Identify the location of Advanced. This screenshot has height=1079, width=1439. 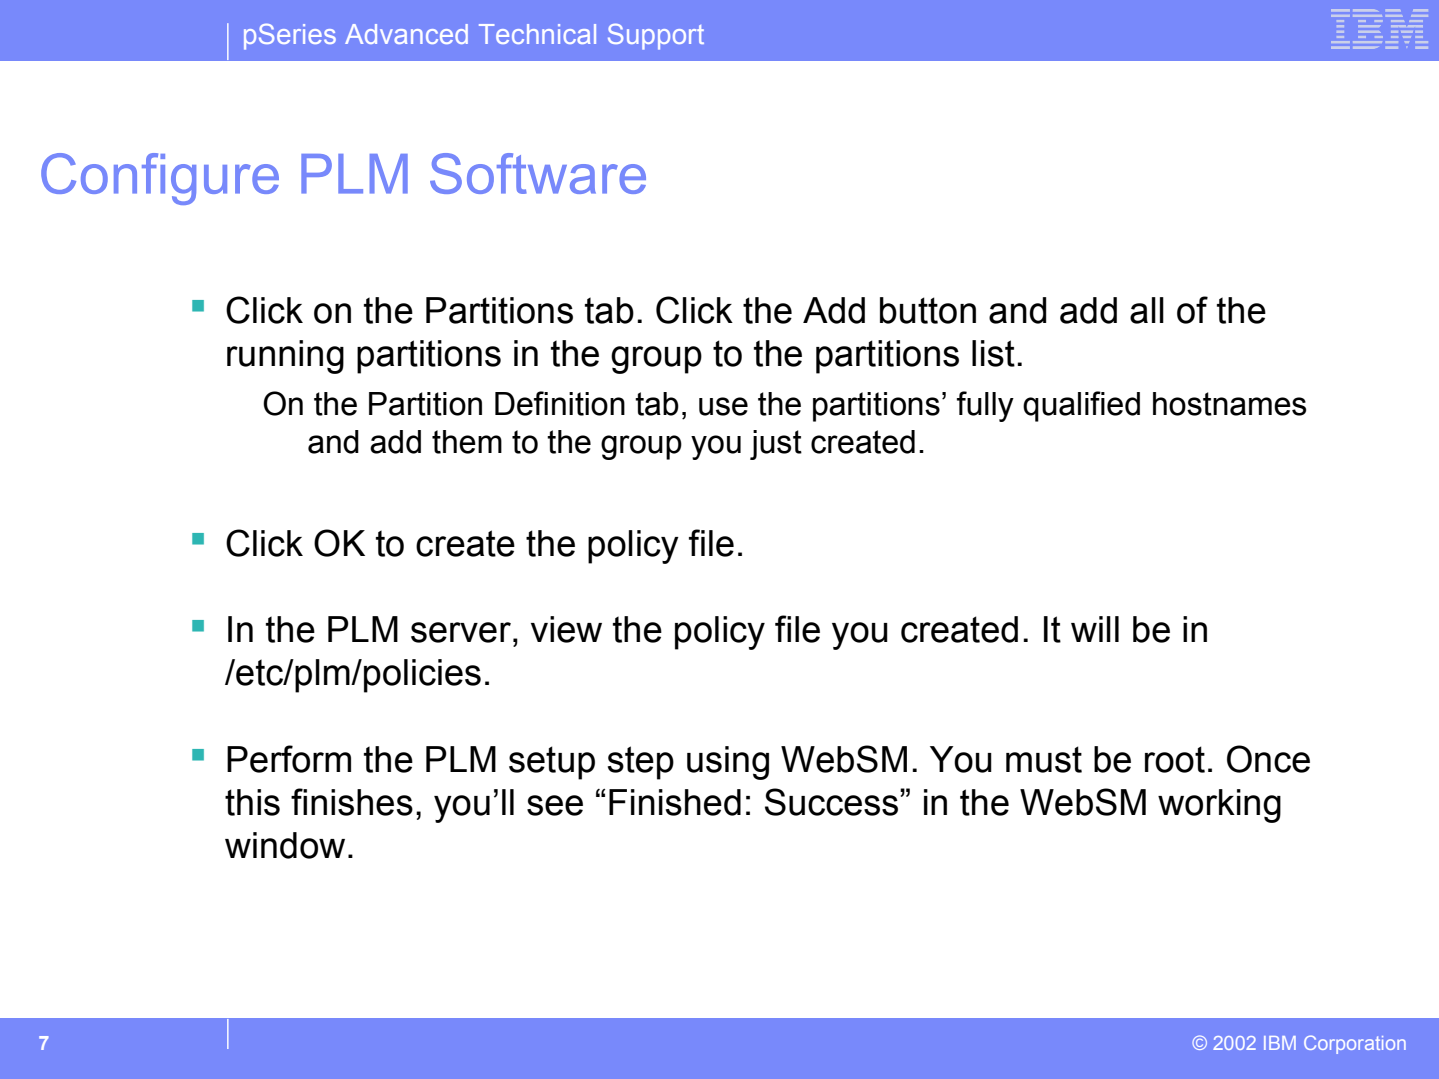
(406, 34).
